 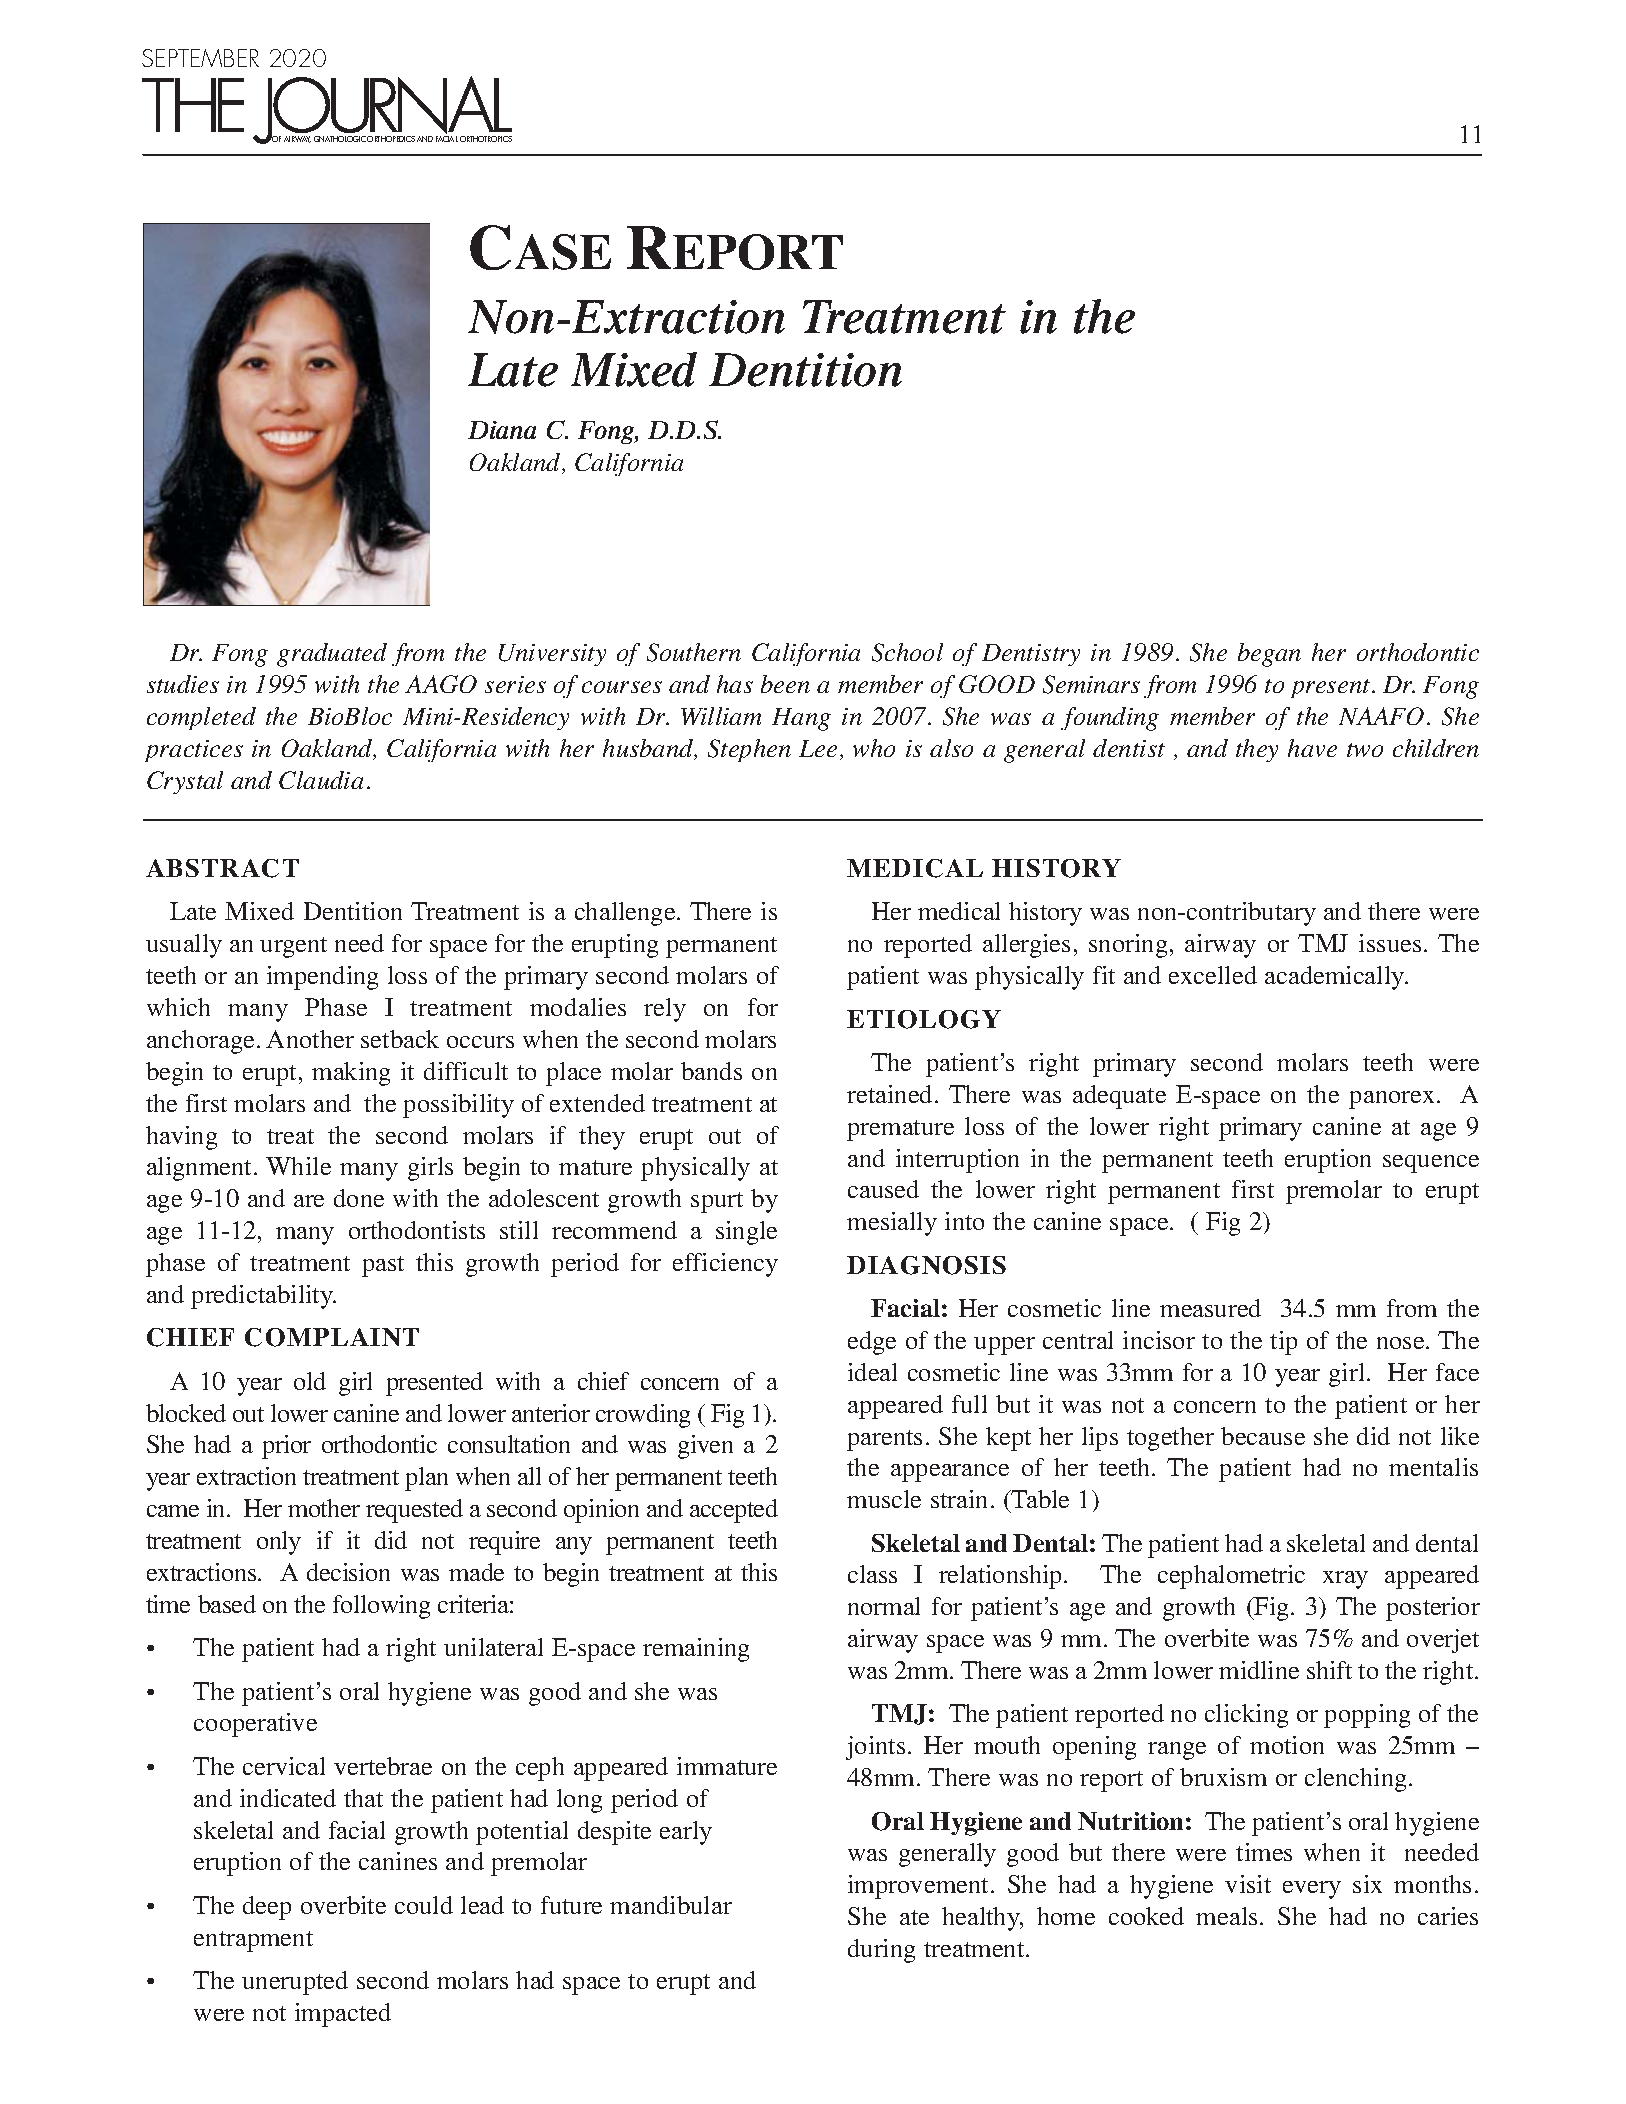 What do you see at coordinates (872, 1343) in the screenshot?
I see `edge` at bounding box center [872, 1343].
